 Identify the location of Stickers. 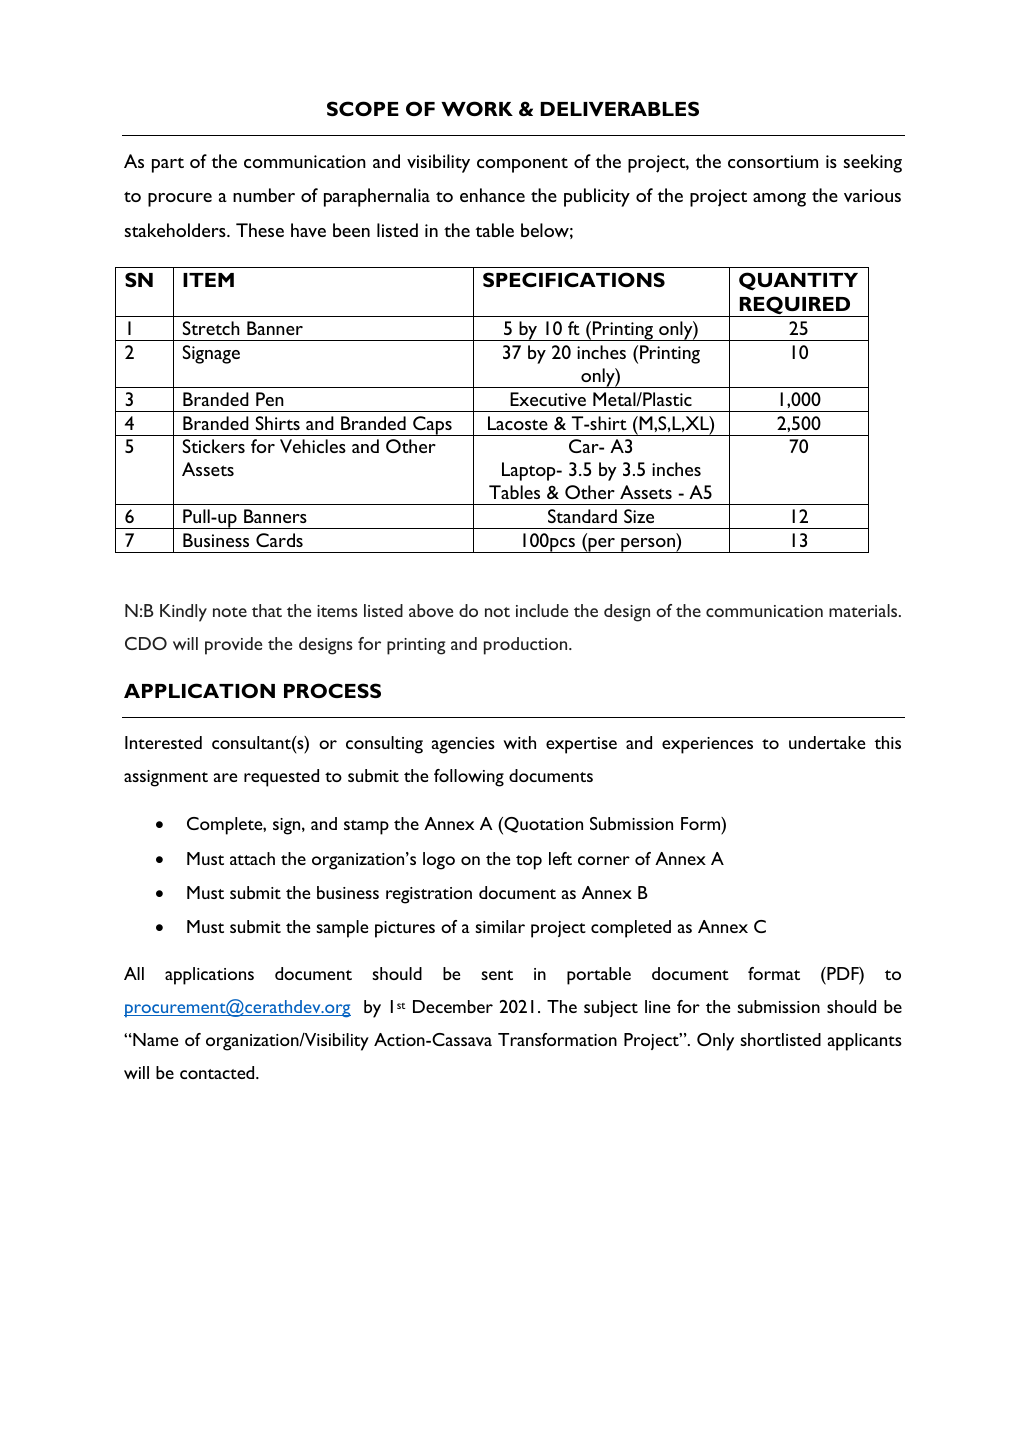
(214, 446).
